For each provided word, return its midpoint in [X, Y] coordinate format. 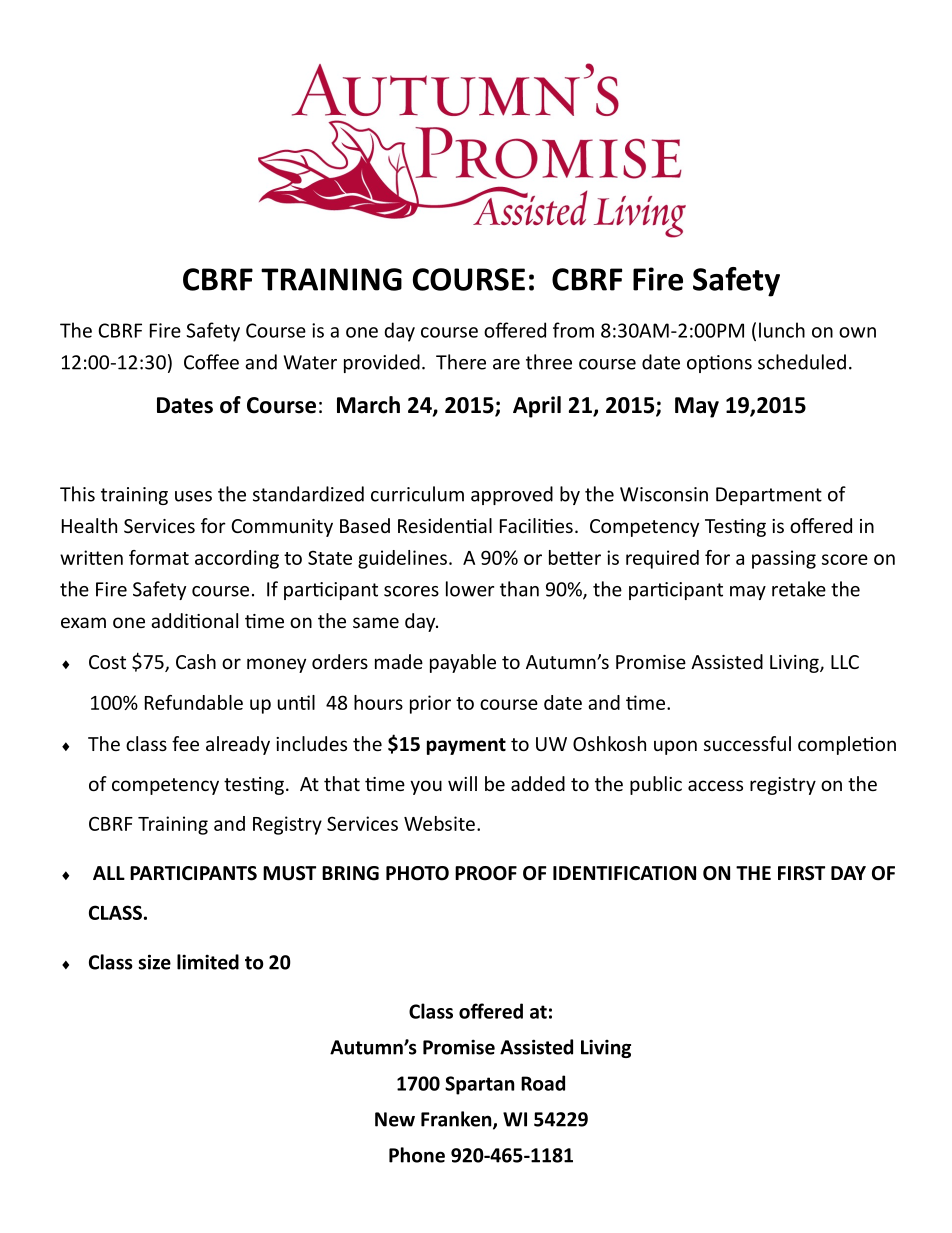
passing [784, 559]
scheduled [802, 362]
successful [747, 743]
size [154, 962]
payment [466, 746]
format [159, 557]
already [238, 745]
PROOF [486, 873]
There [461, 362]
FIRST [801, 873]
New [395, 1119]
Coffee [211, 362]
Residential [445, 525]
